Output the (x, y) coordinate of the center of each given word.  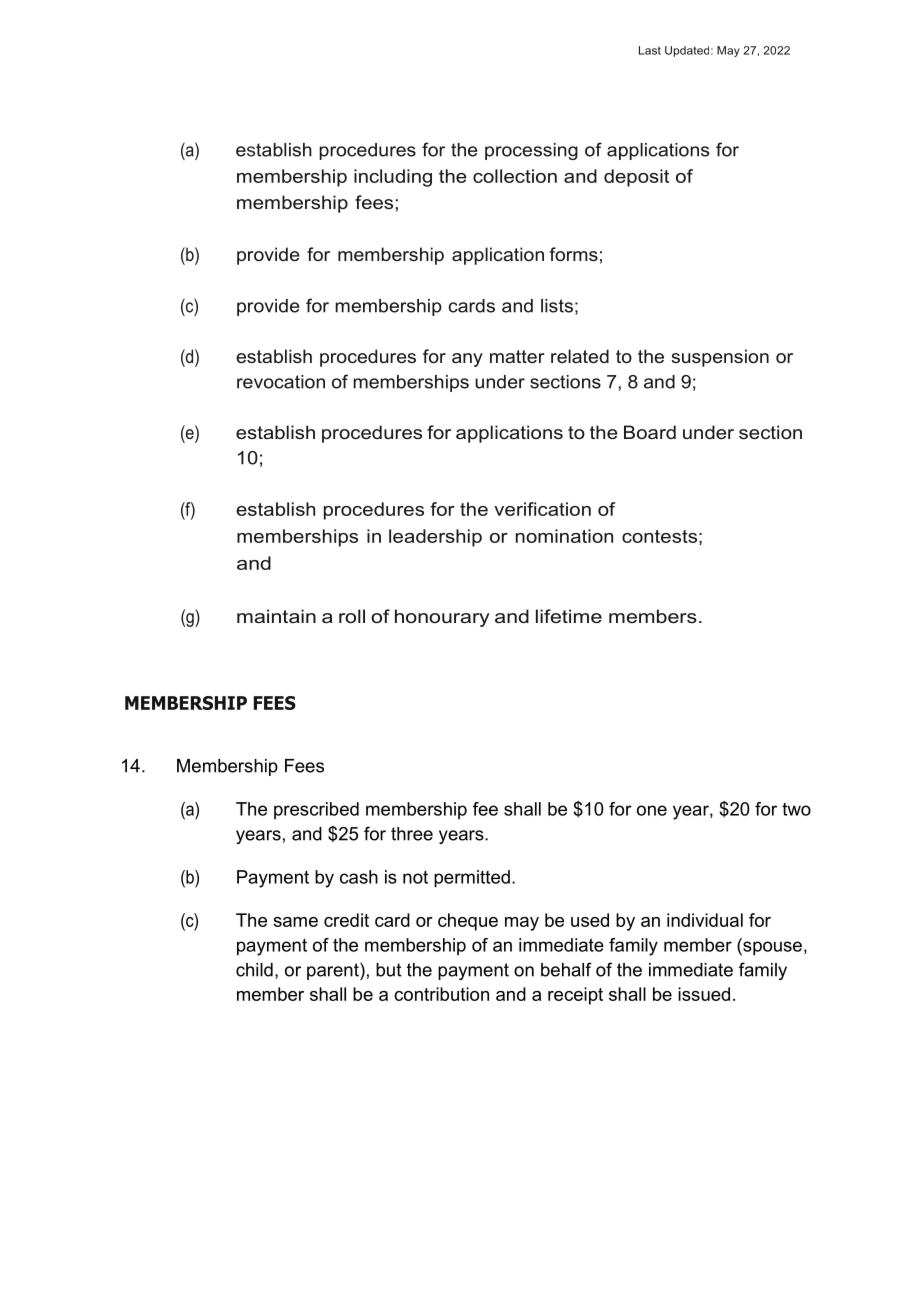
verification (542, 509)
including (393, 178)
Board (650, 432)
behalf (566, 969)
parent (334, 971)
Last (650, 50)
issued (704, 994)
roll (352, 616)
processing (531, 151)
